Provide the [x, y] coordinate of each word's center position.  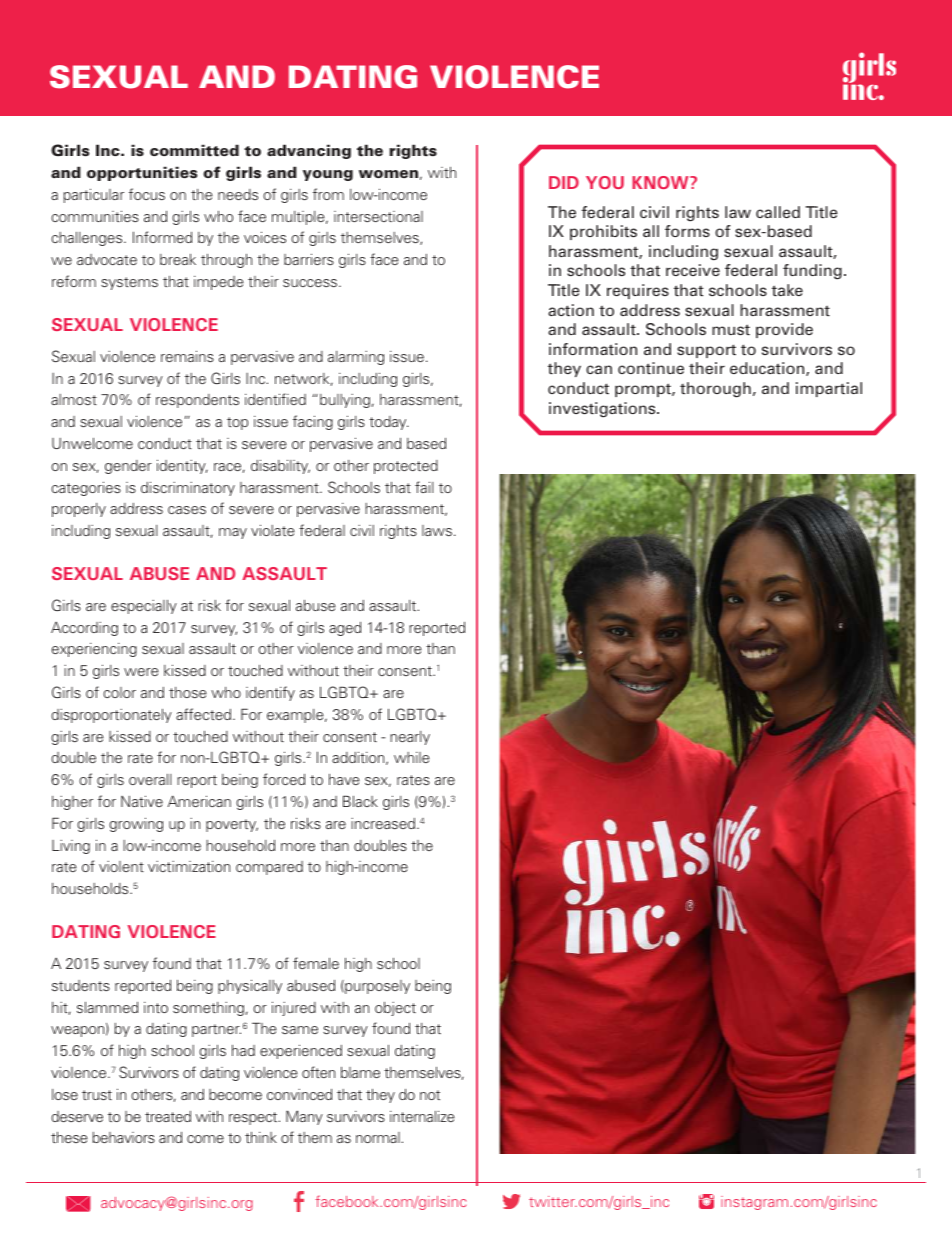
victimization [189, 866]
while [412, 757]
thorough [715, 390]
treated [168, 1116]
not [430, 1095]
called [778, 212]
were [141, 672]
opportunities [142, 173]
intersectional [378, 216]
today [389, 423]
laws [437, 530]
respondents [197, 401]
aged [345, 629]
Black [360, 801]
